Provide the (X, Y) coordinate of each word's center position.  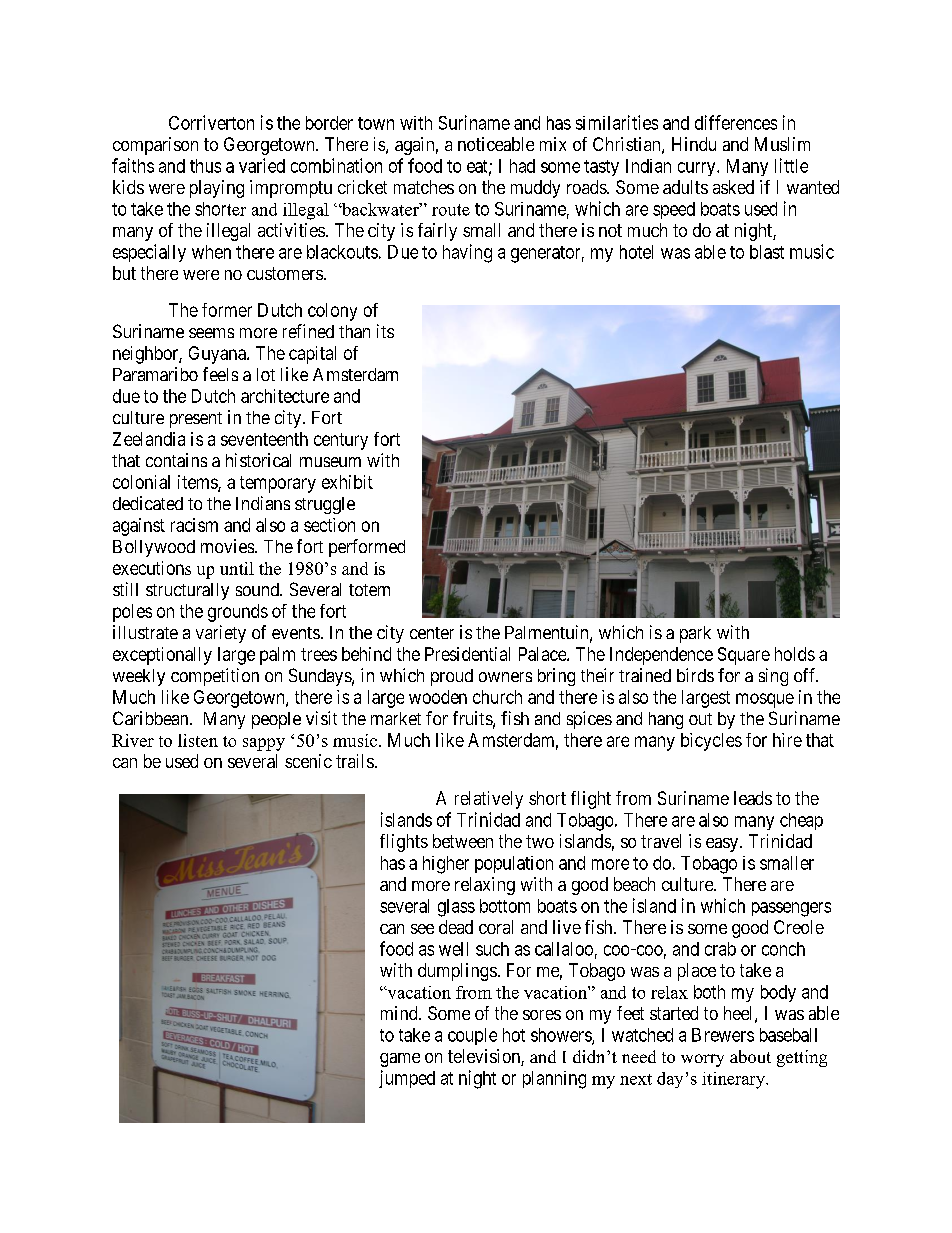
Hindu (694, 144)
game (400, 1060)
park (695, 634)
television (485, 1057)
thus (205, 166)
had (522, 166)
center (432, 633)
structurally (187, 591)
